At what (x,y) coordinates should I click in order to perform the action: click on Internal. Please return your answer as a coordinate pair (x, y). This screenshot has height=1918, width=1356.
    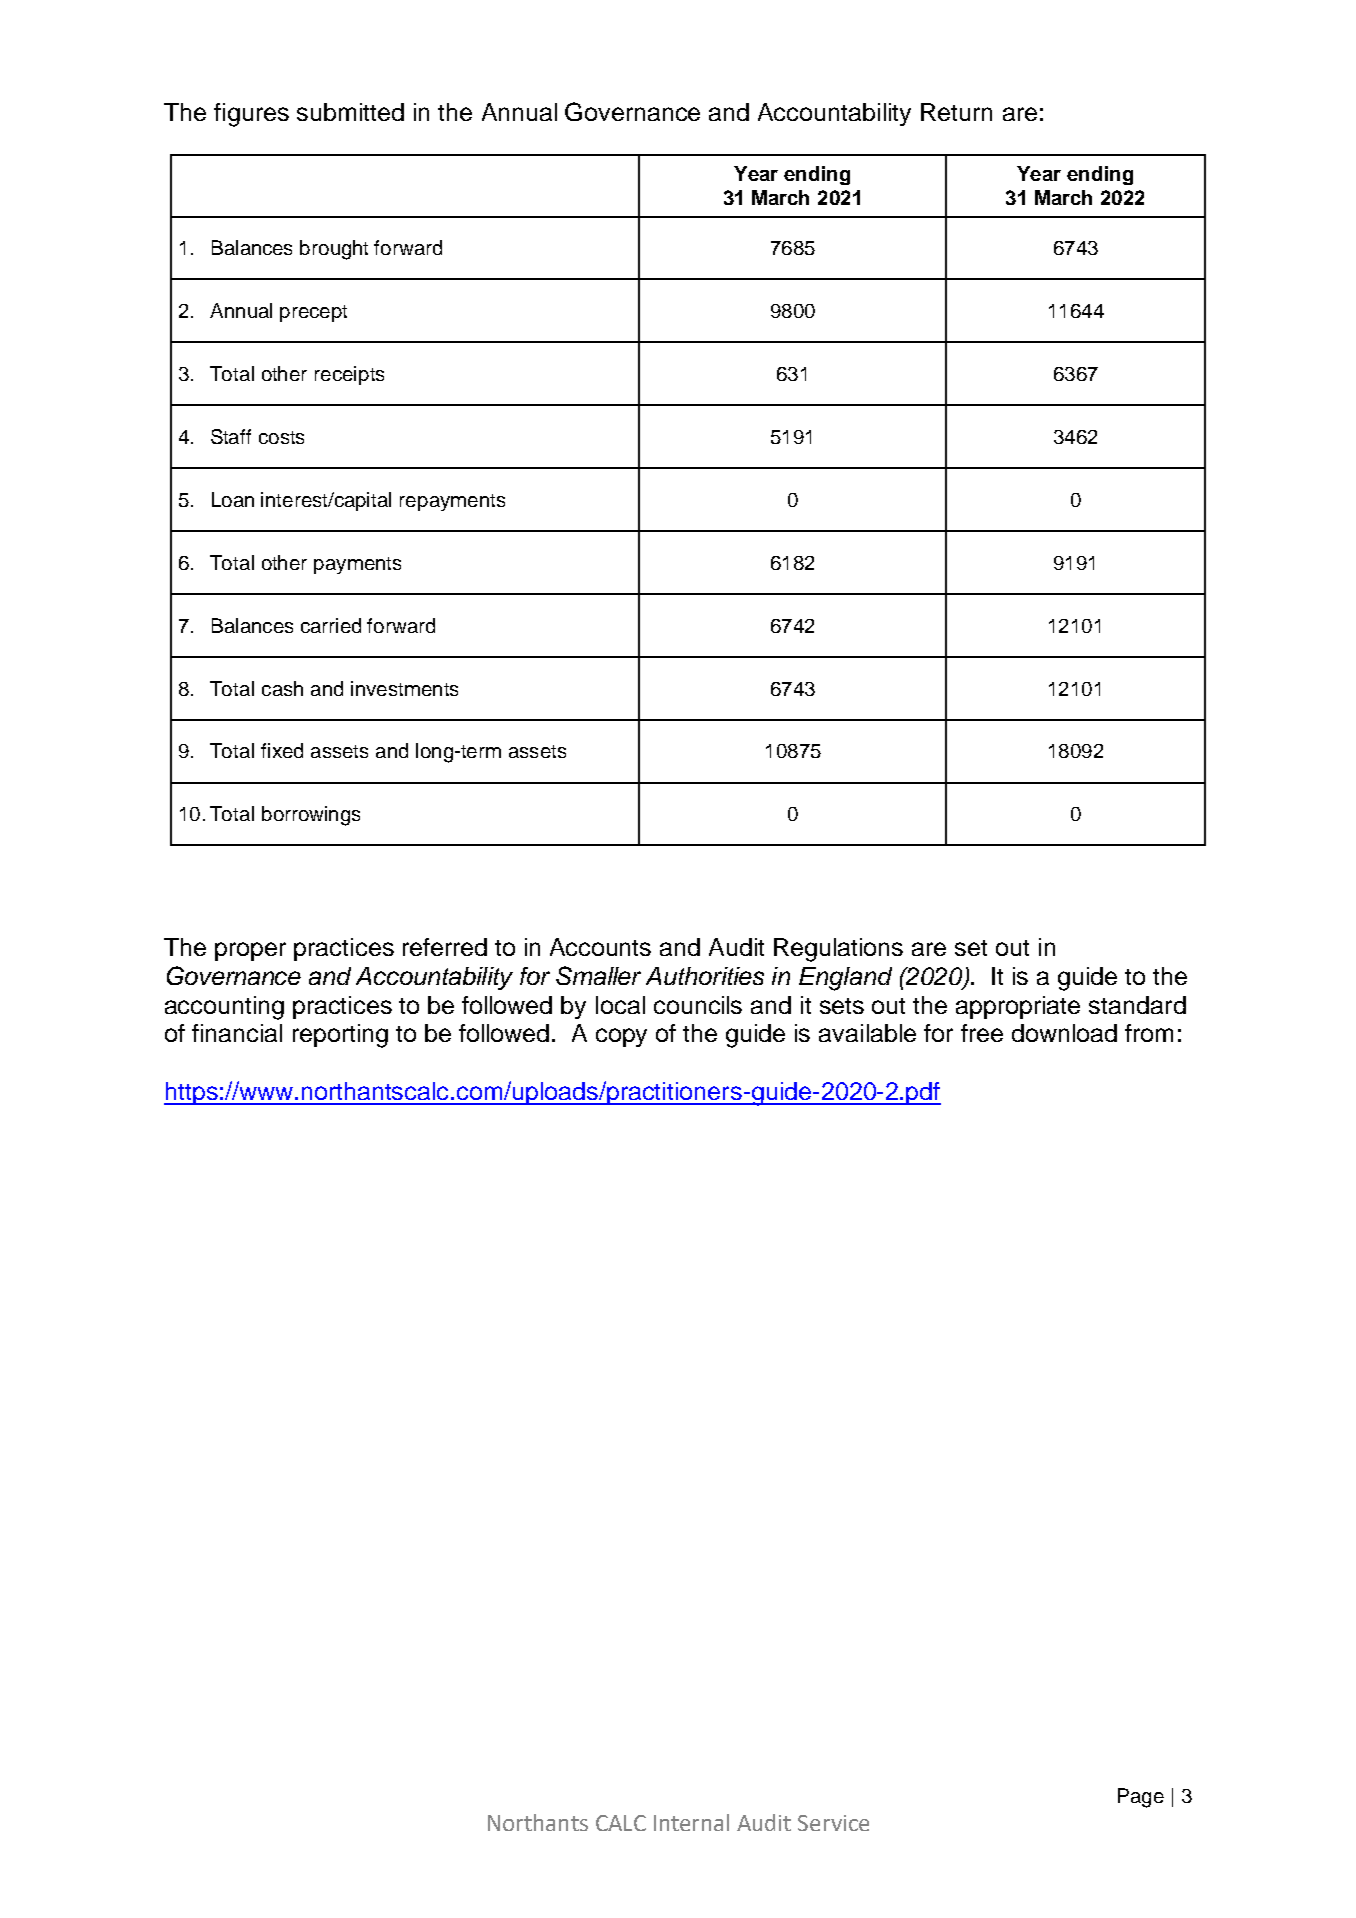
    Looking at the image, I should click on (691, 1822).
